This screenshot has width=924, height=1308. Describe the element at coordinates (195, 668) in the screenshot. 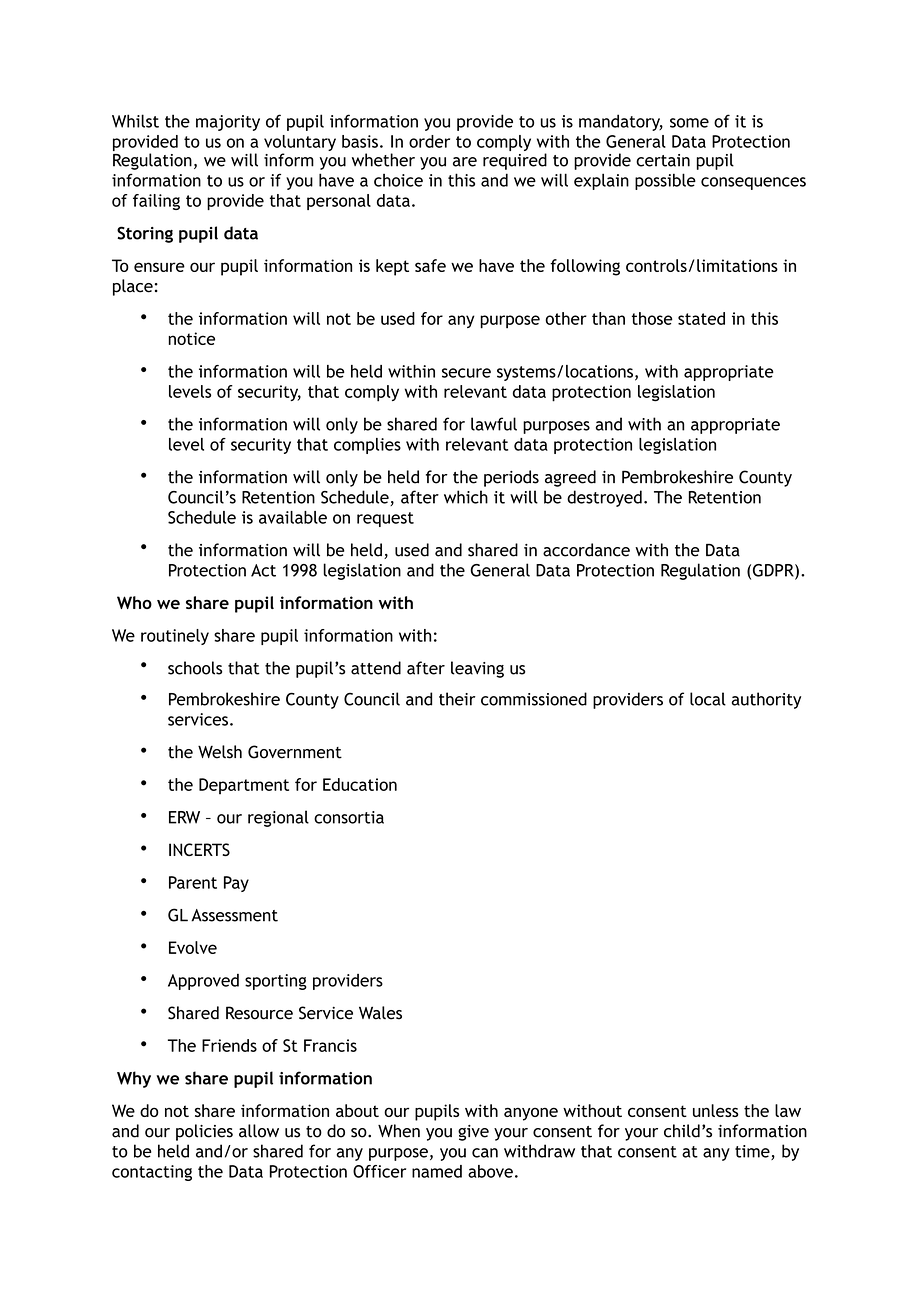

I see `schools` at that location.
